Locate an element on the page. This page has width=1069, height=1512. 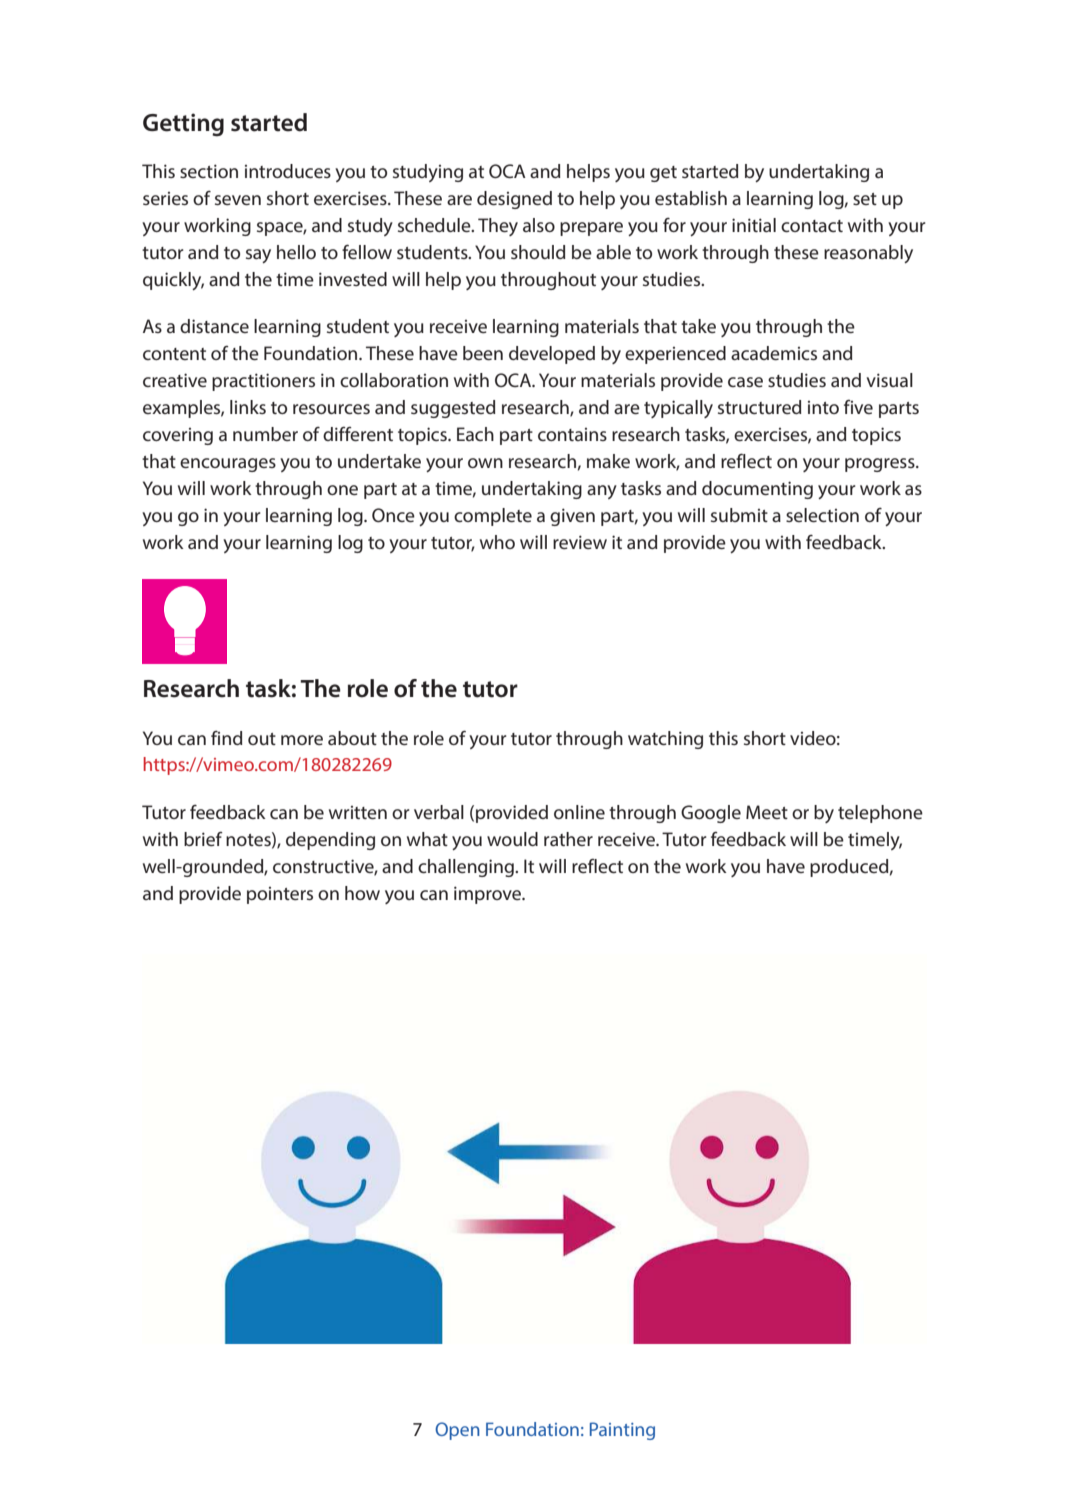
online is located at coordinates (579, 812).
